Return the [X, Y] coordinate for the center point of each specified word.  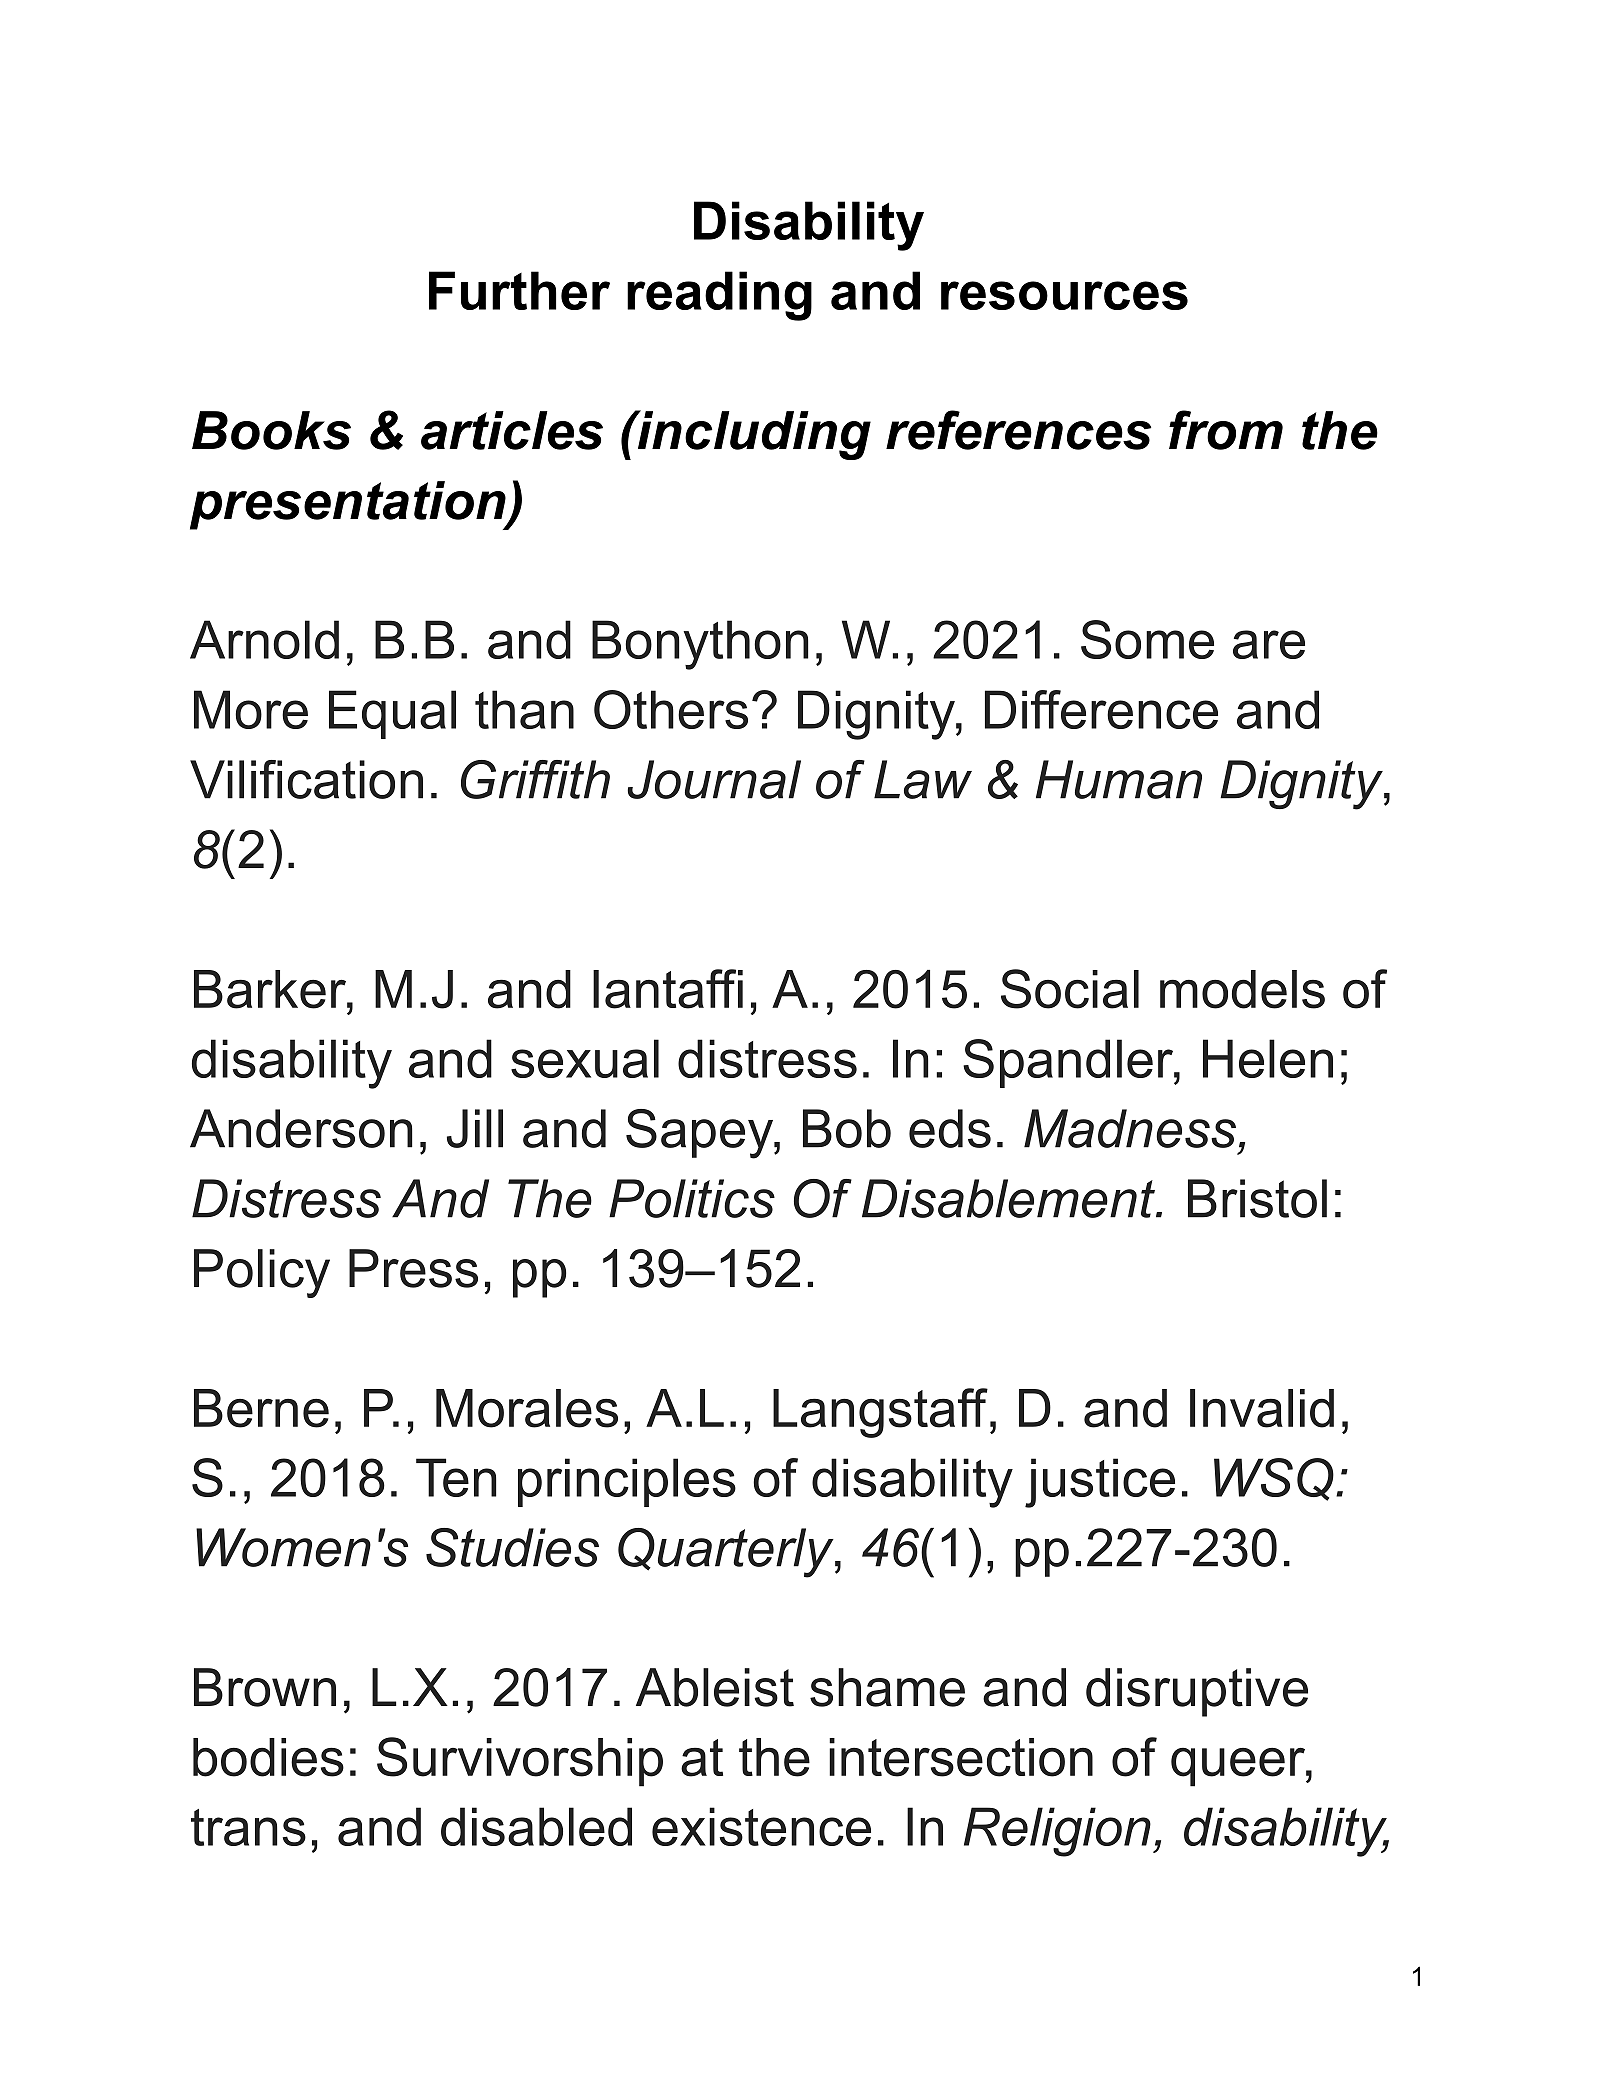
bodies [268, 1757]
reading [719, 296]
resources [1064, 295]
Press [413, 1268]
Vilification [306, 779]
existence [761, 1826]
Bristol [1257, 1198]
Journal [714, 779]
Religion [1057, 1832]
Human [1119, 779]
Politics [692, 1198]
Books [271, 430]
